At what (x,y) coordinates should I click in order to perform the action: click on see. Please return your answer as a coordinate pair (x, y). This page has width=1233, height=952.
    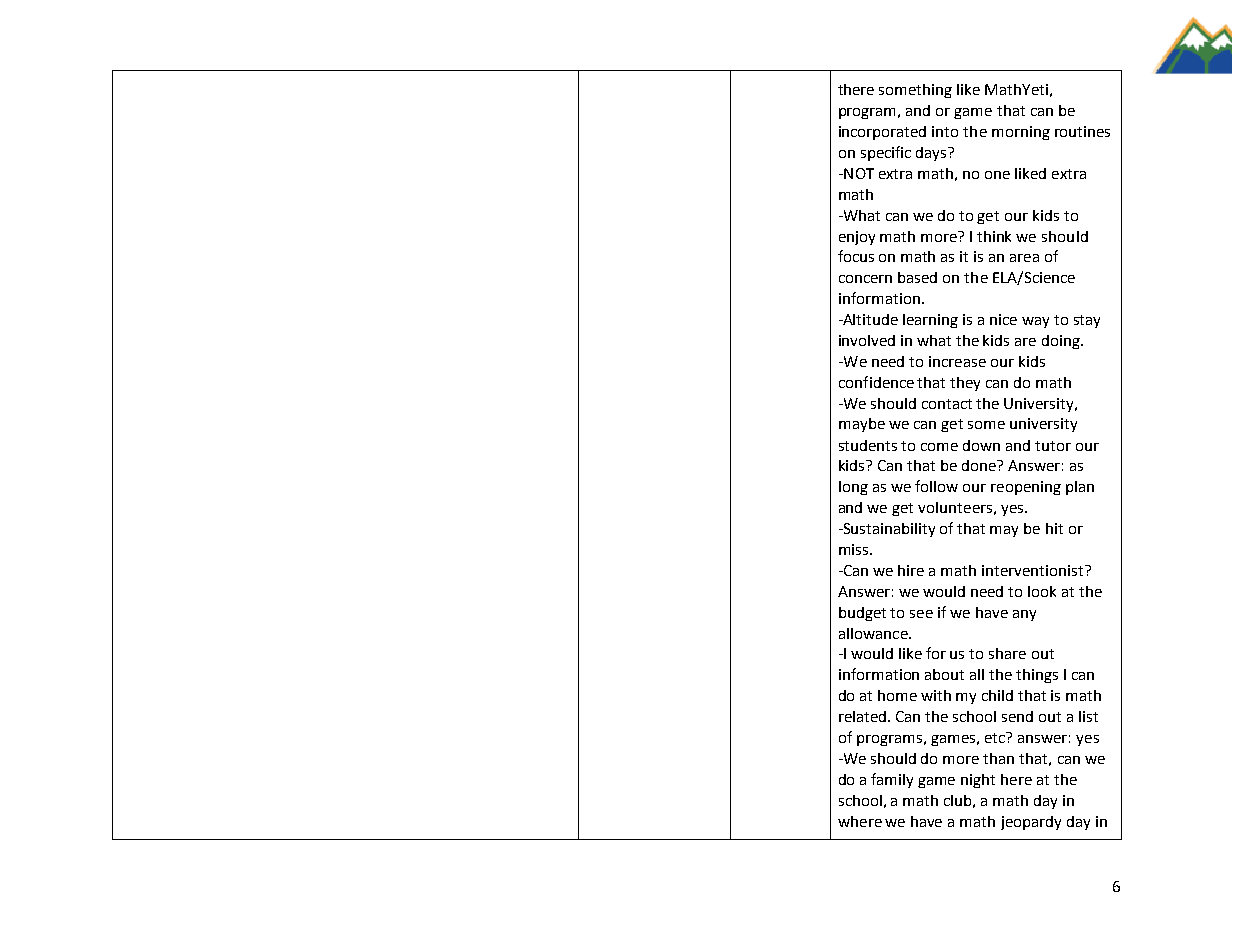
    Looking at the image, I should click on (921, 614).
